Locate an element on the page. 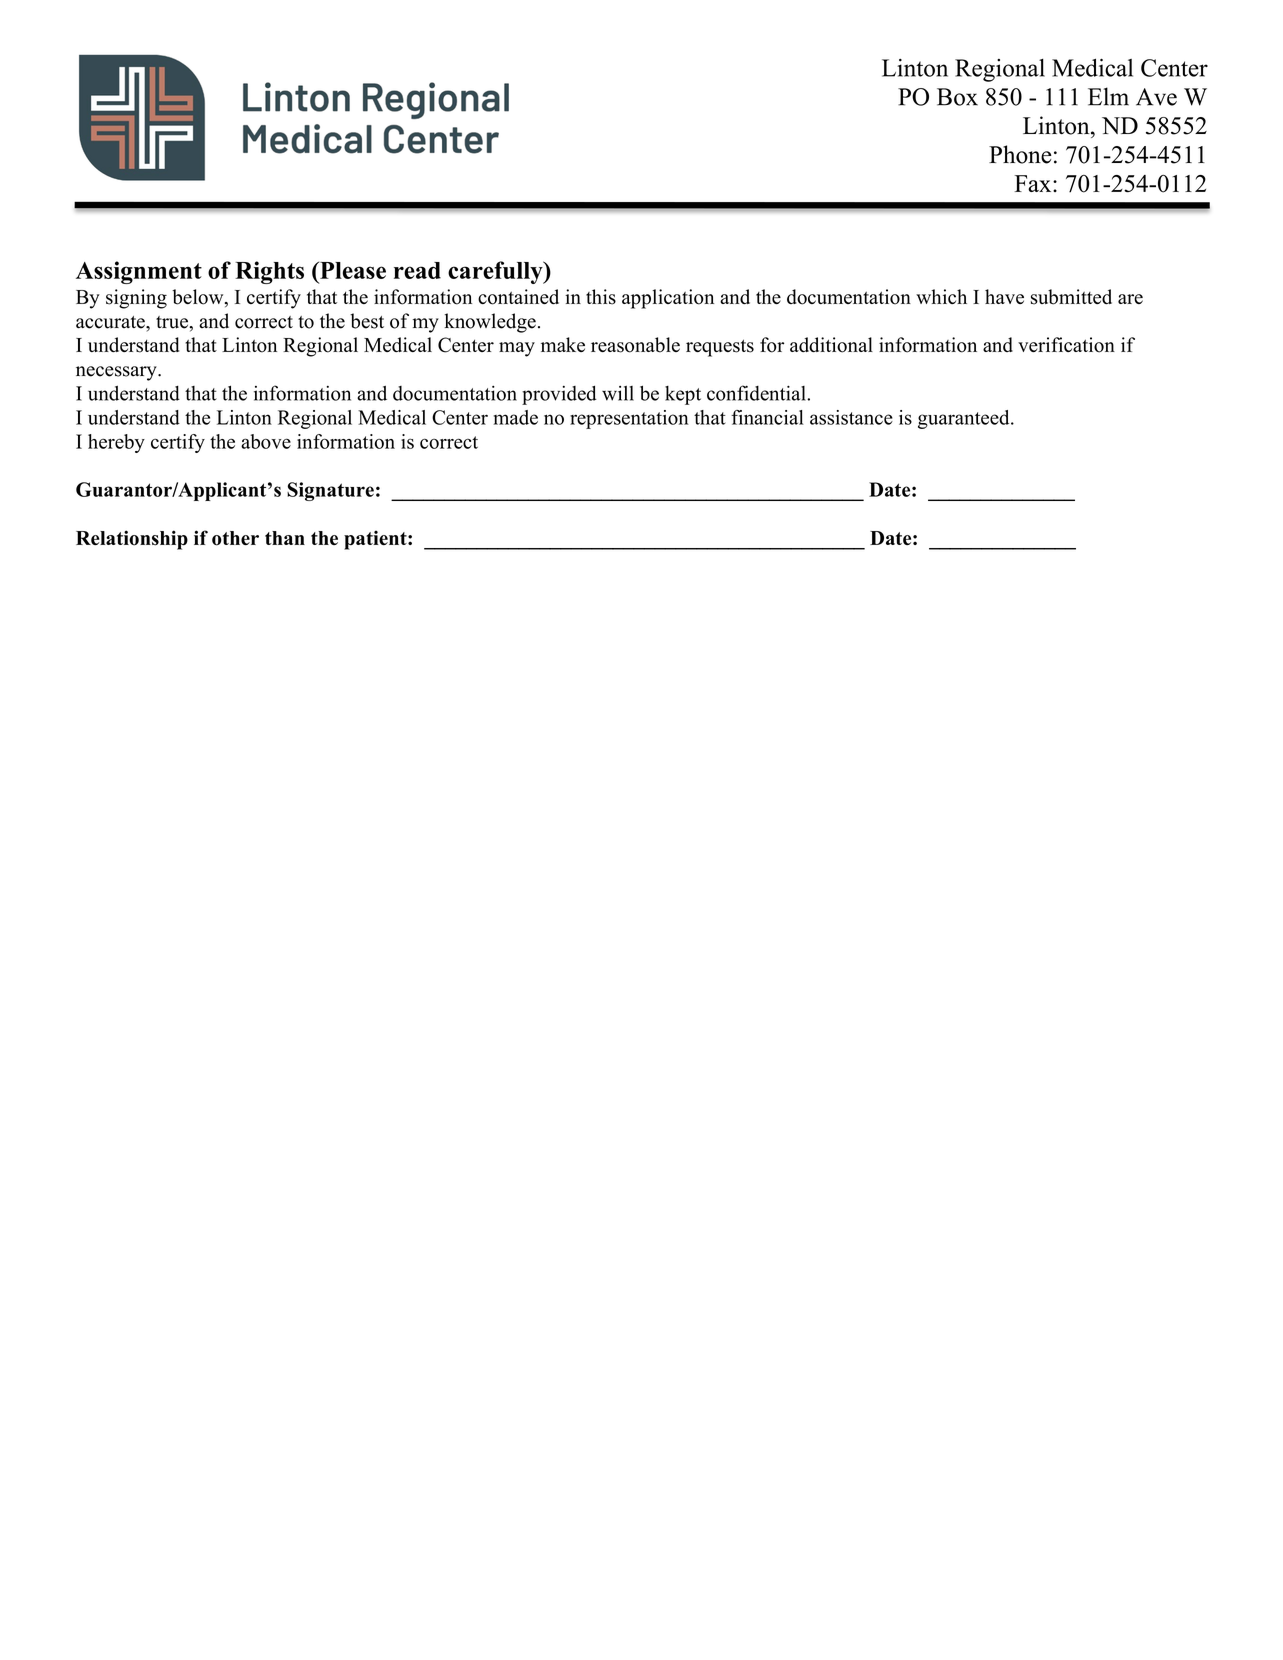 The width and height of the page is (1283, 1660). carefully is located at coordinates (496, 272).
